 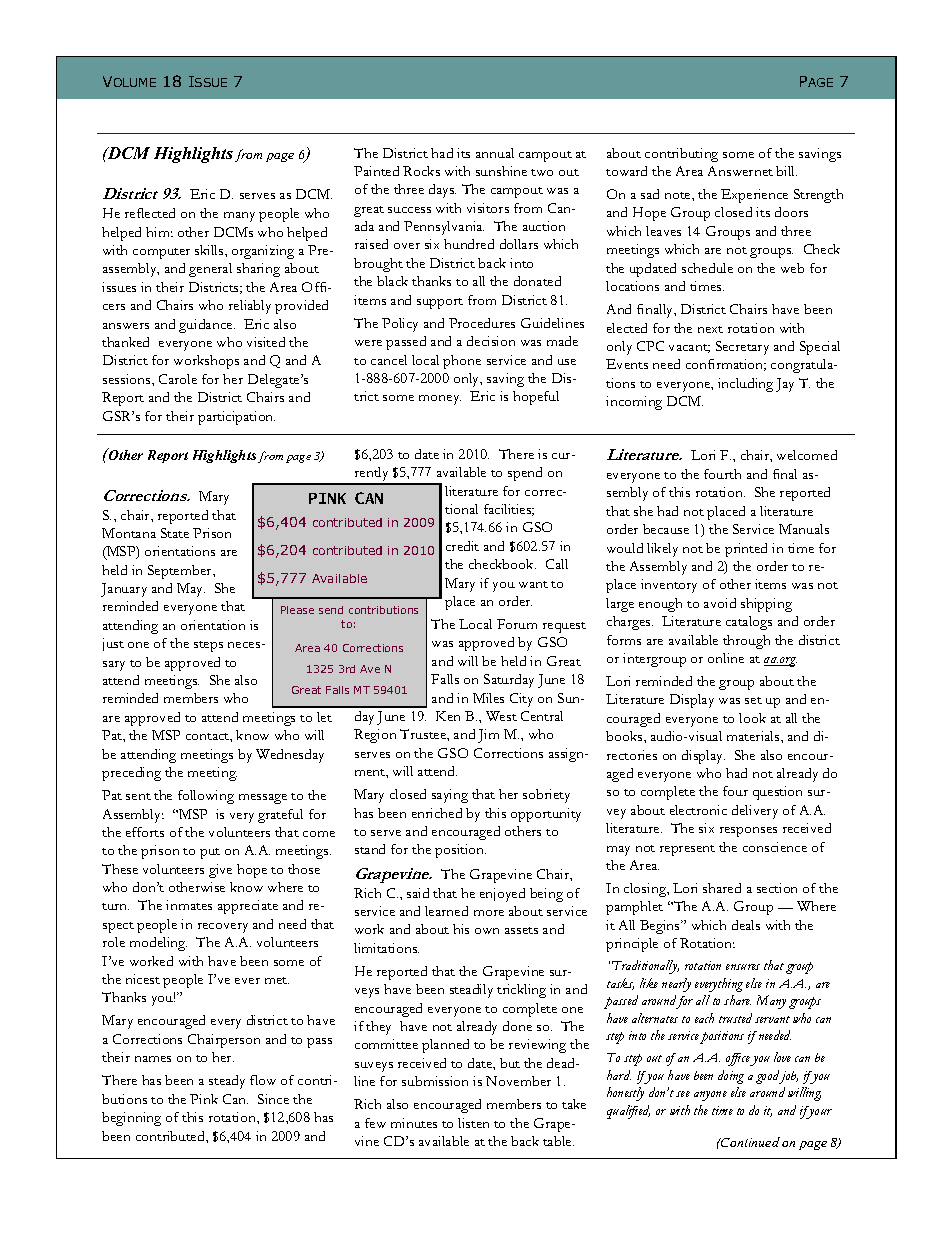 What do you see at coordinates (777, 888) in the image?
I see `section` at bounding box center [777, 888].
